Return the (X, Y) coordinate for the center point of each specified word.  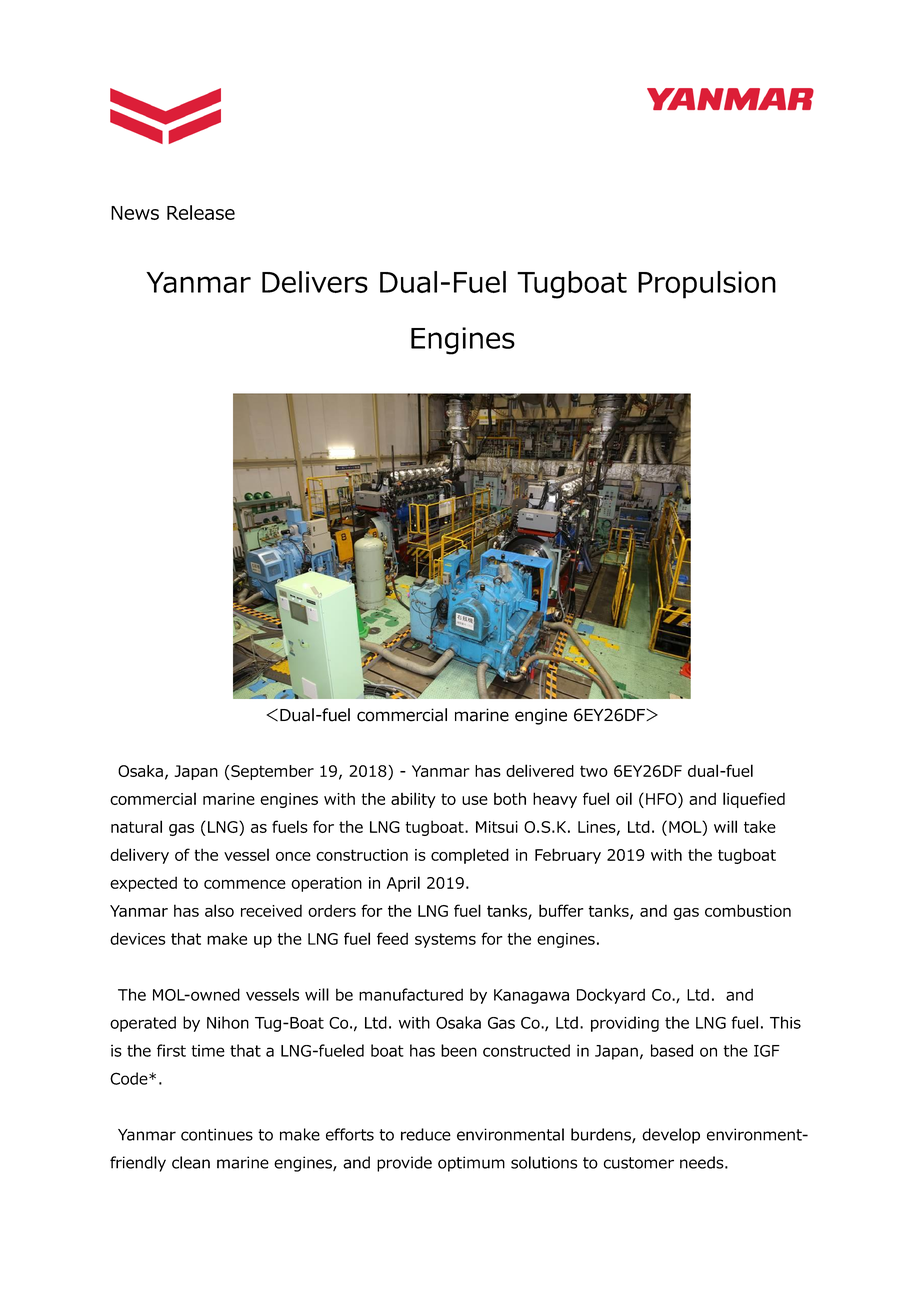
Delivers (315, 282)
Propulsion (707, 285)
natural (136, 826)
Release (201, 212)
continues (217, 1134)
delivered (540, 770)
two (594, 771)
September (272, 772)
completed (470, 856)
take (760, 826)
